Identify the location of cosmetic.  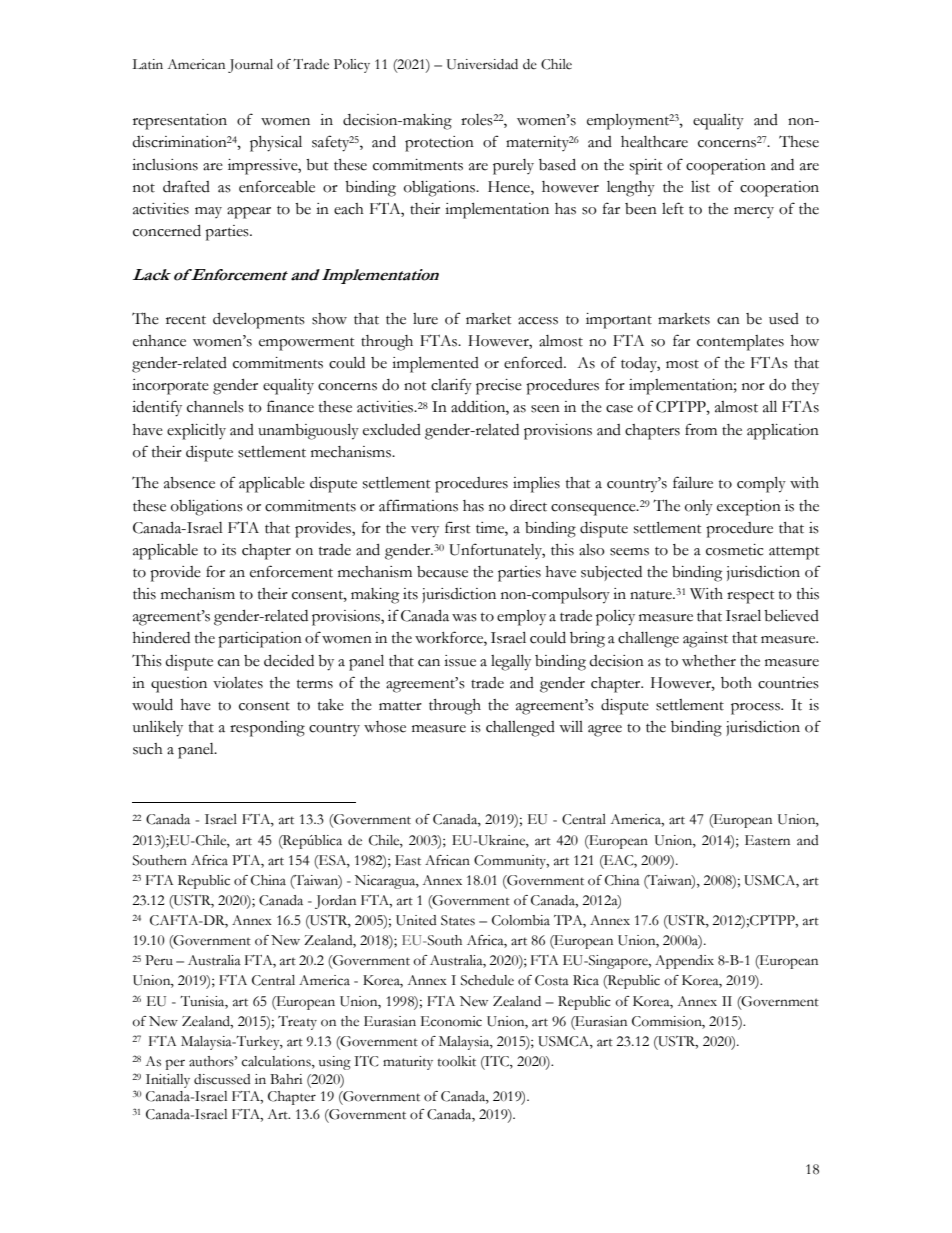
(734, 550).
